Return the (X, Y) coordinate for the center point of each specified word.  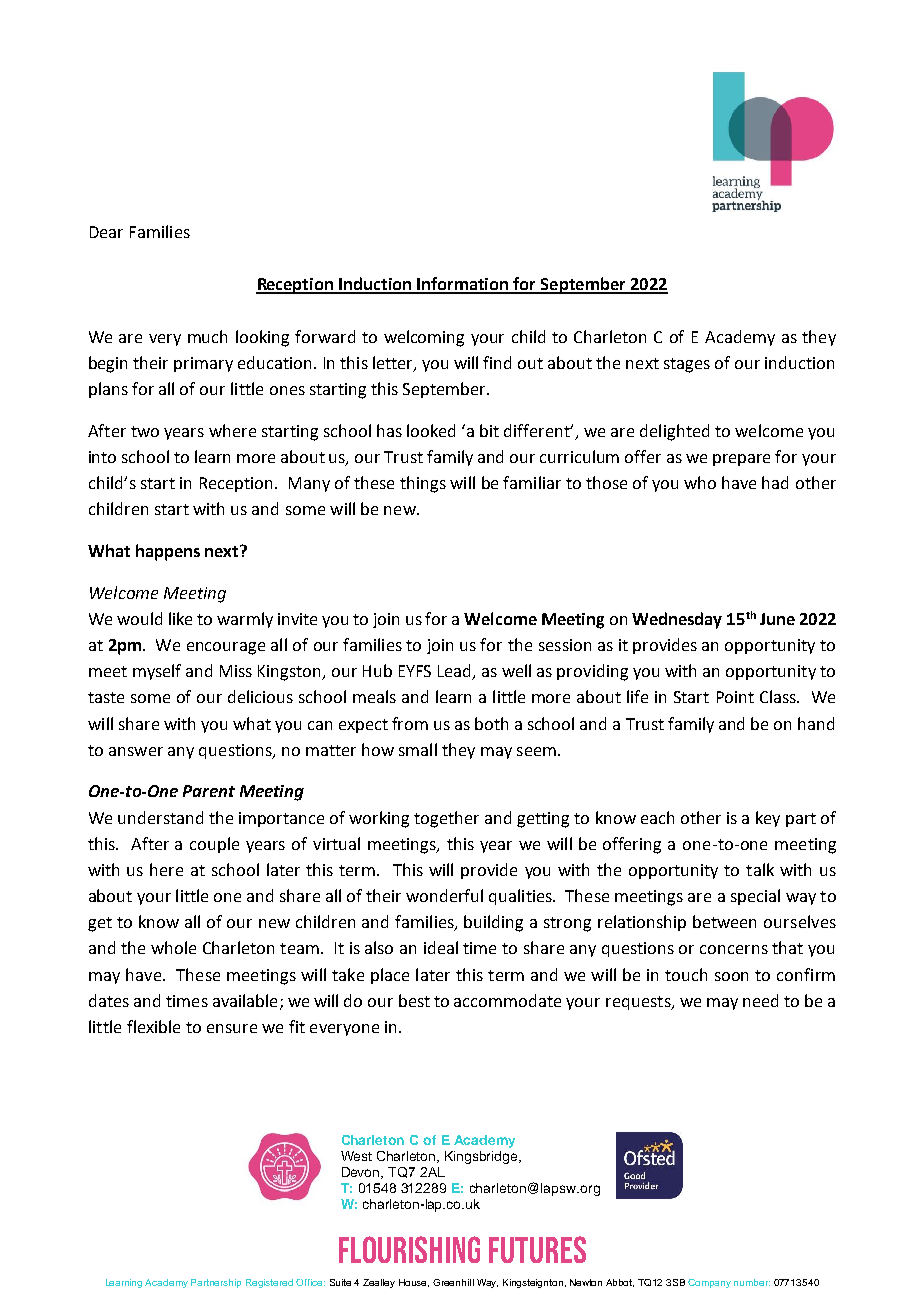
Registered (269, 1283)
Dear (106, 232)
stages (687, 365)
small (418, 749)
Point (735, 697)
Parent (209, 791)
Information (463, 285)
